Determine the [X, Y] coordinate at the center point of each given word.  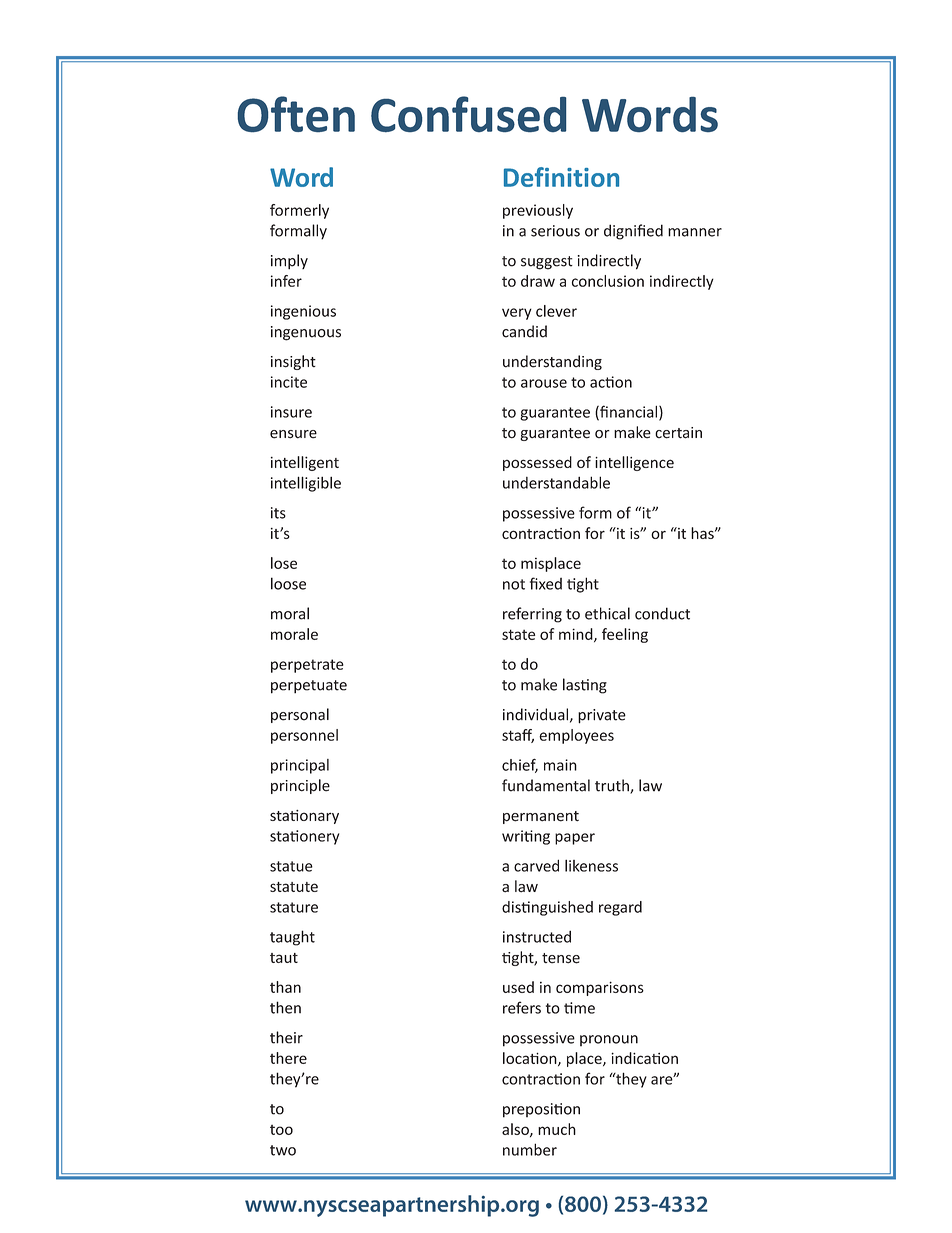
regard [620, 908]
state [518, 634]
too [281, 1130]
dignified [633, 232]
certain [678, 433]
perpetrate [307, 666]
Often [296, 114]
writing [526, 837]
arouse [544, 383]
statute [294, 887]
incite [289, 382]
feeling [625, 635]
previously [538, 211]
